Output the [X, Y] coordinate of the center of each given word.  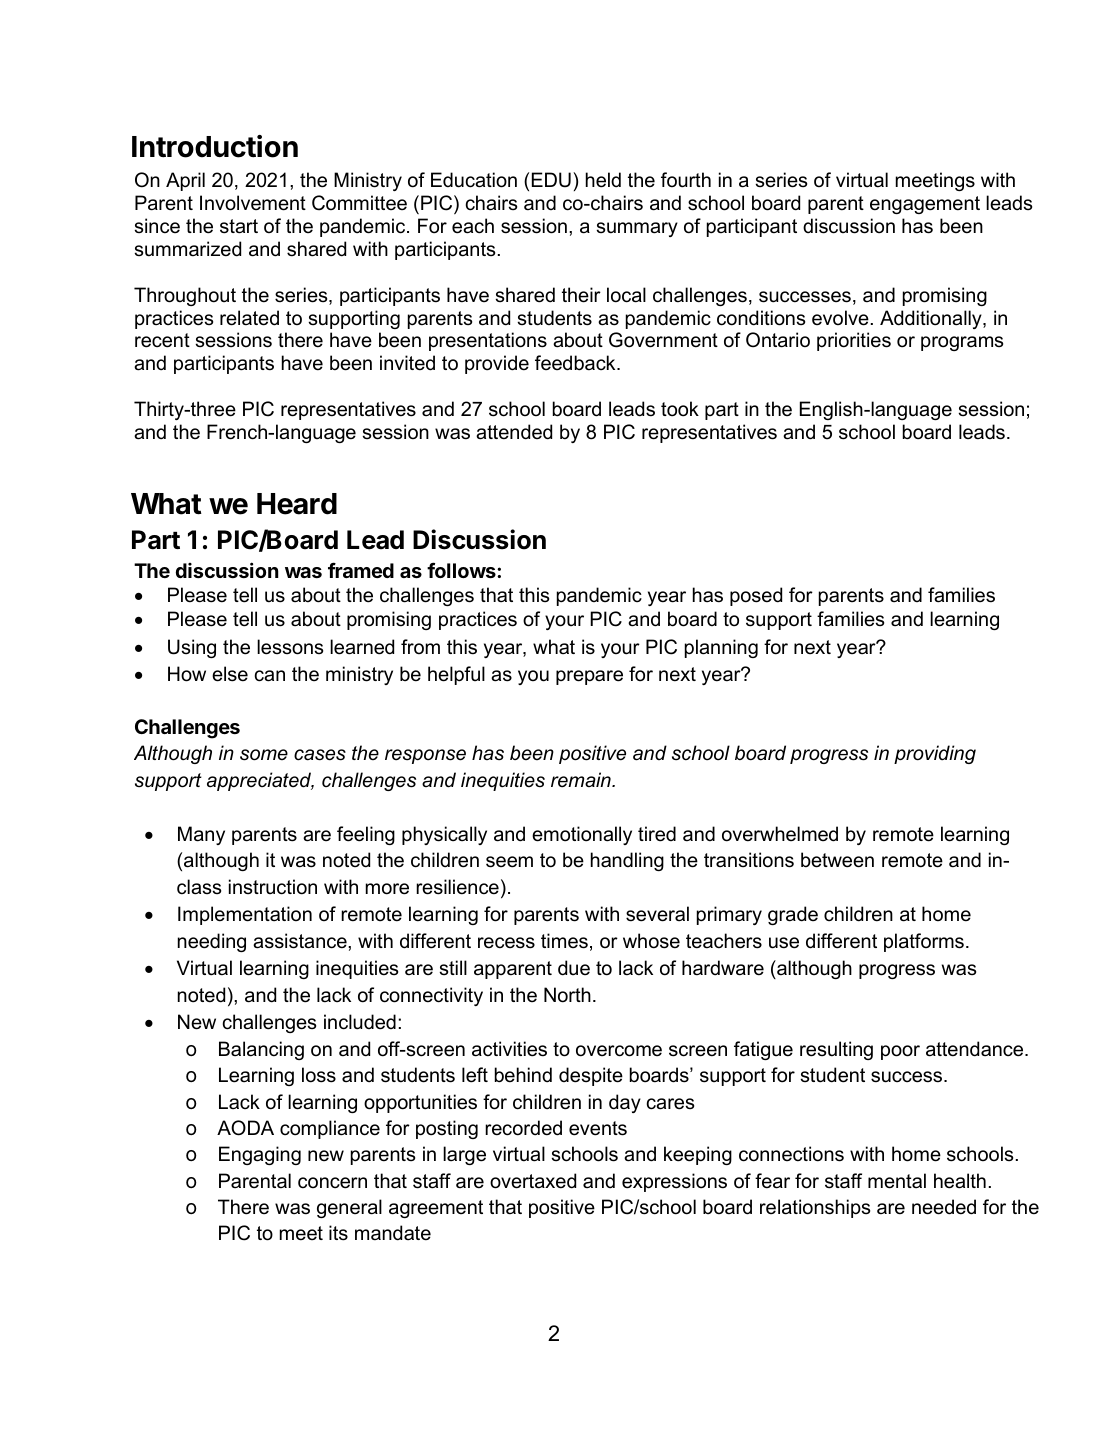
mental [897, 1181]
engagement [925, 205]
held [603, 180]
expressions [674, 1182]
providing [935, 754]
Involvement [253, 203]
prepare [589, 677]
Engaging [260, 1155]
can [270, 676]
